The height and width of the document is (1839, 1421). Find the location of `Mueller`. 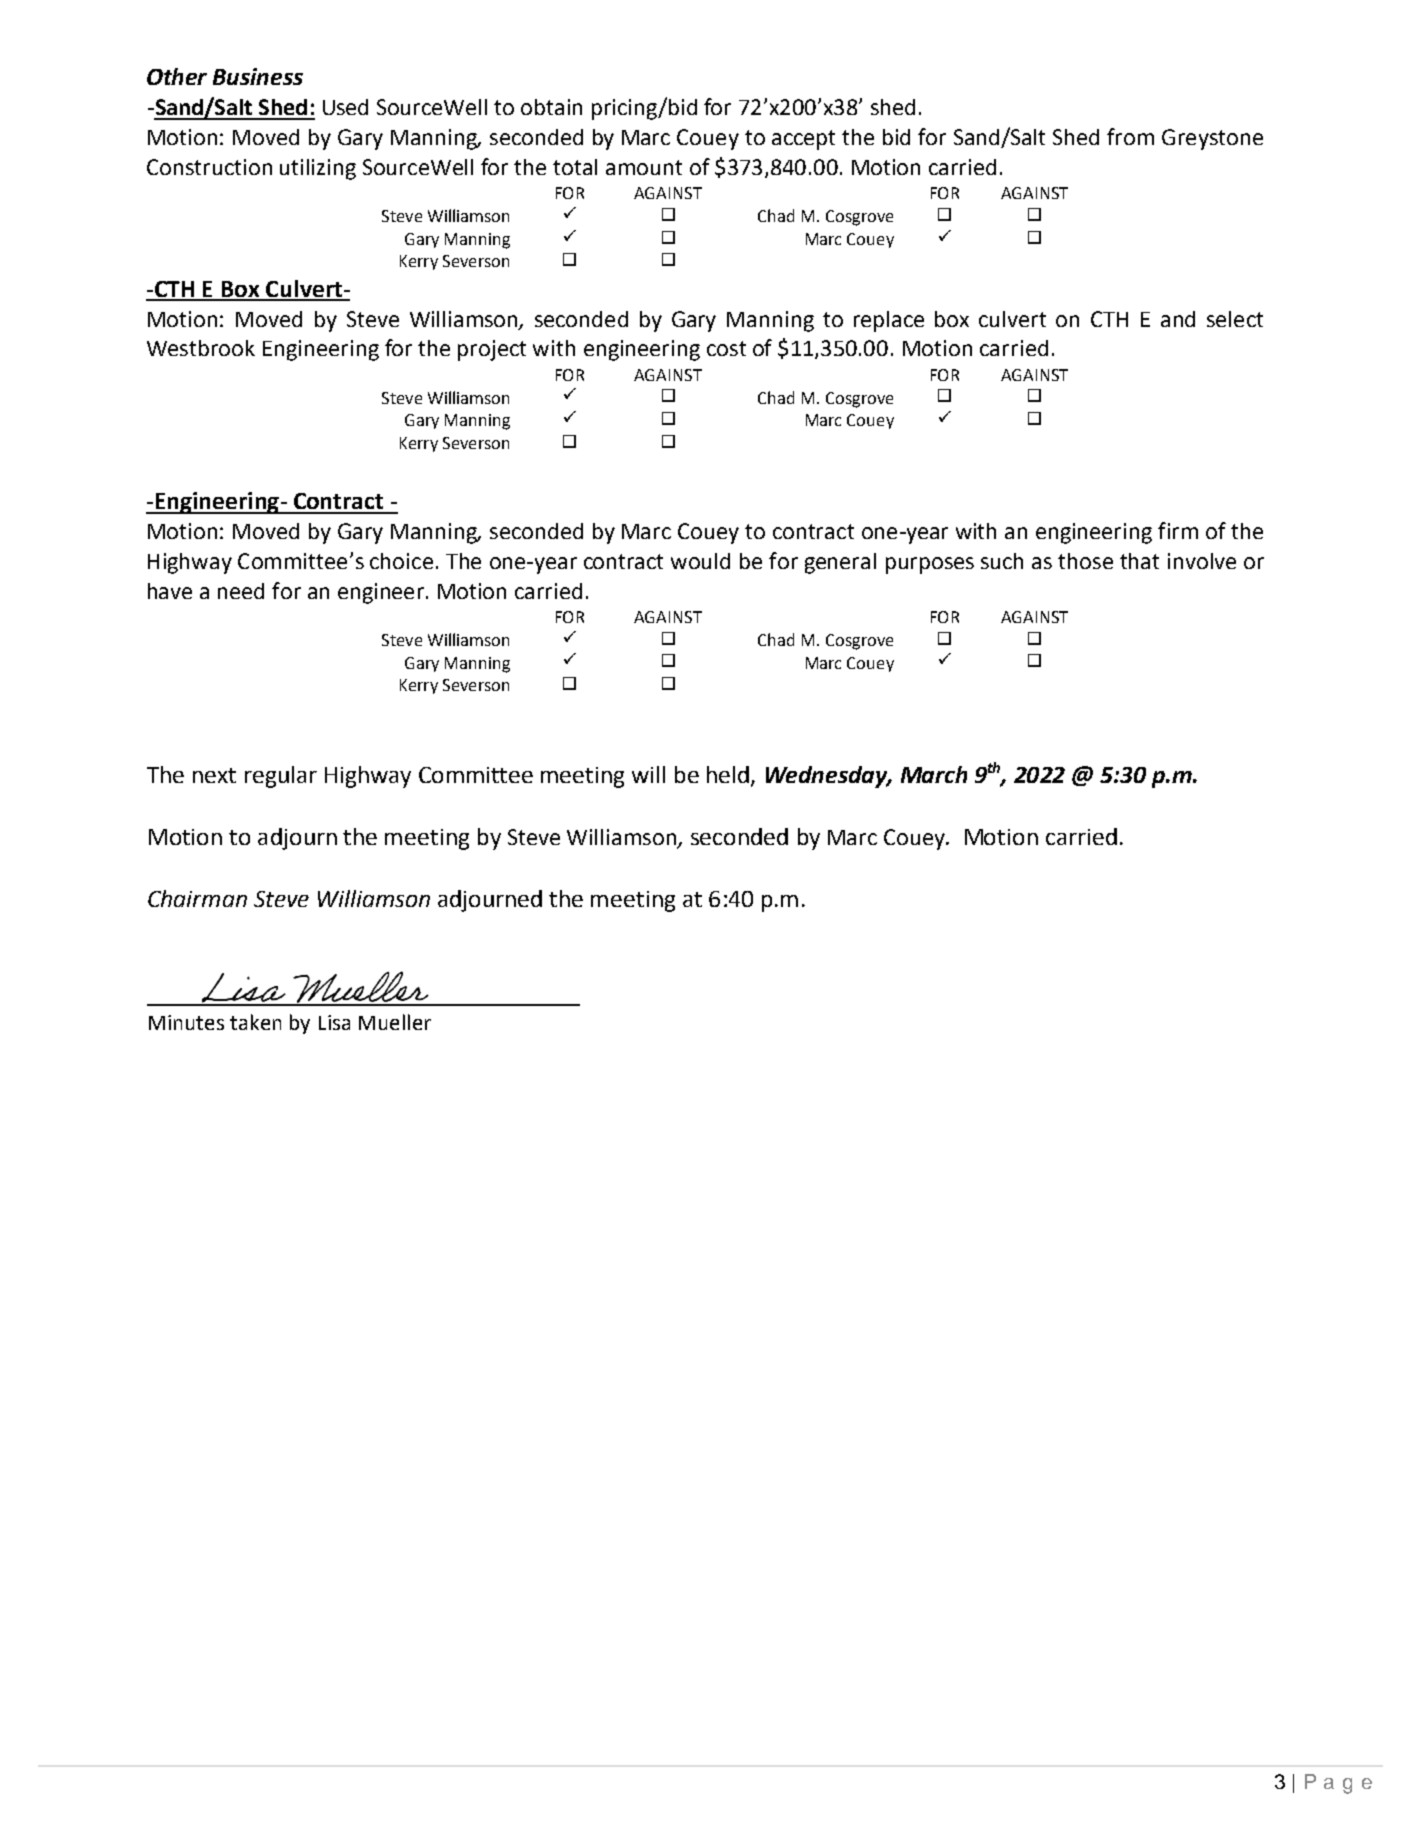

Mueller is located at coordinates (395, 1022).
